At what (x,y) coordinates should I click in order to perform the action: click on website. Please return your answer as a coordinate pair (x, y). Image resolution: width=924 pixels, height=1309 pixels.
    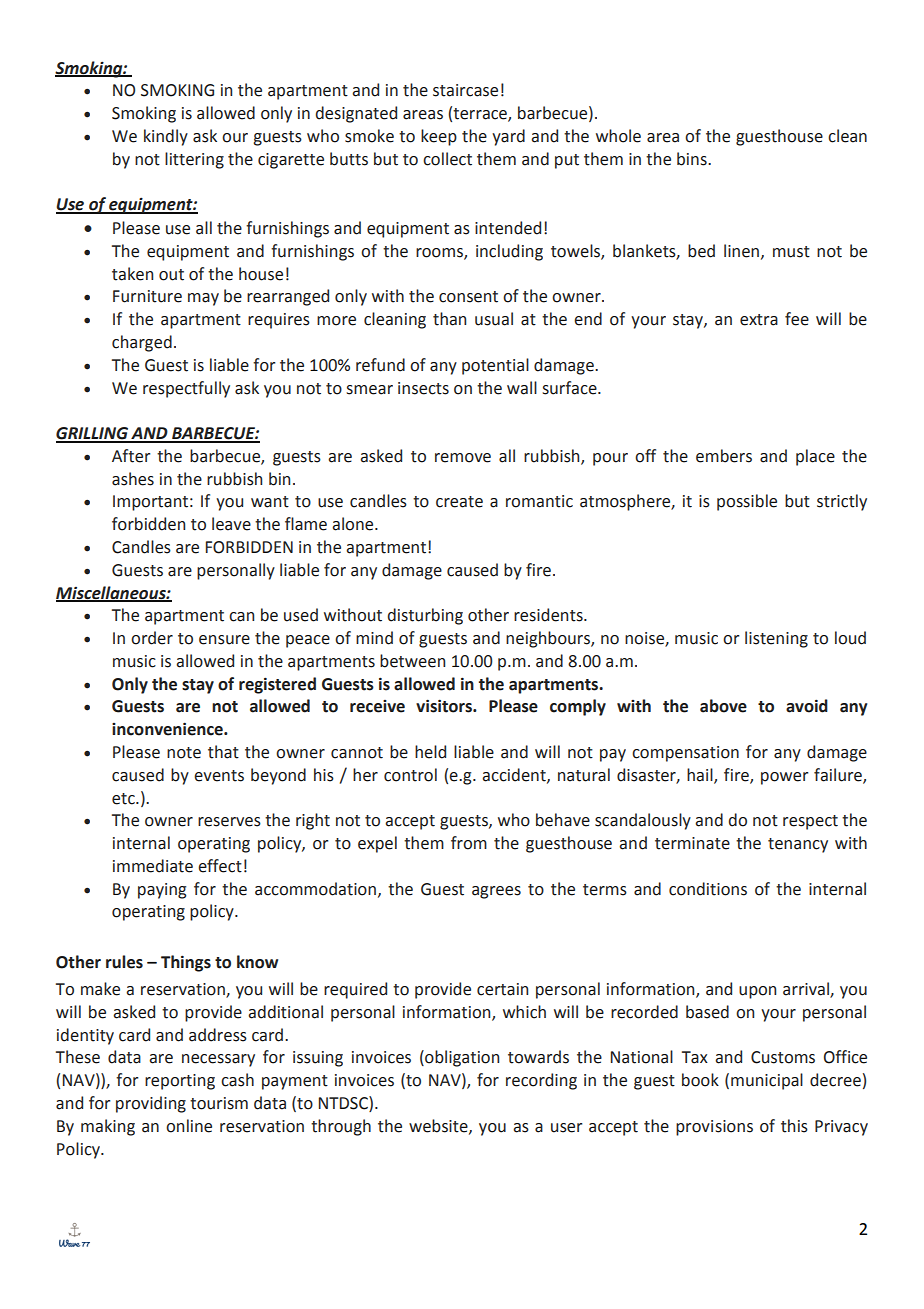
    Looking at the image, I should click on (439, 1126).
